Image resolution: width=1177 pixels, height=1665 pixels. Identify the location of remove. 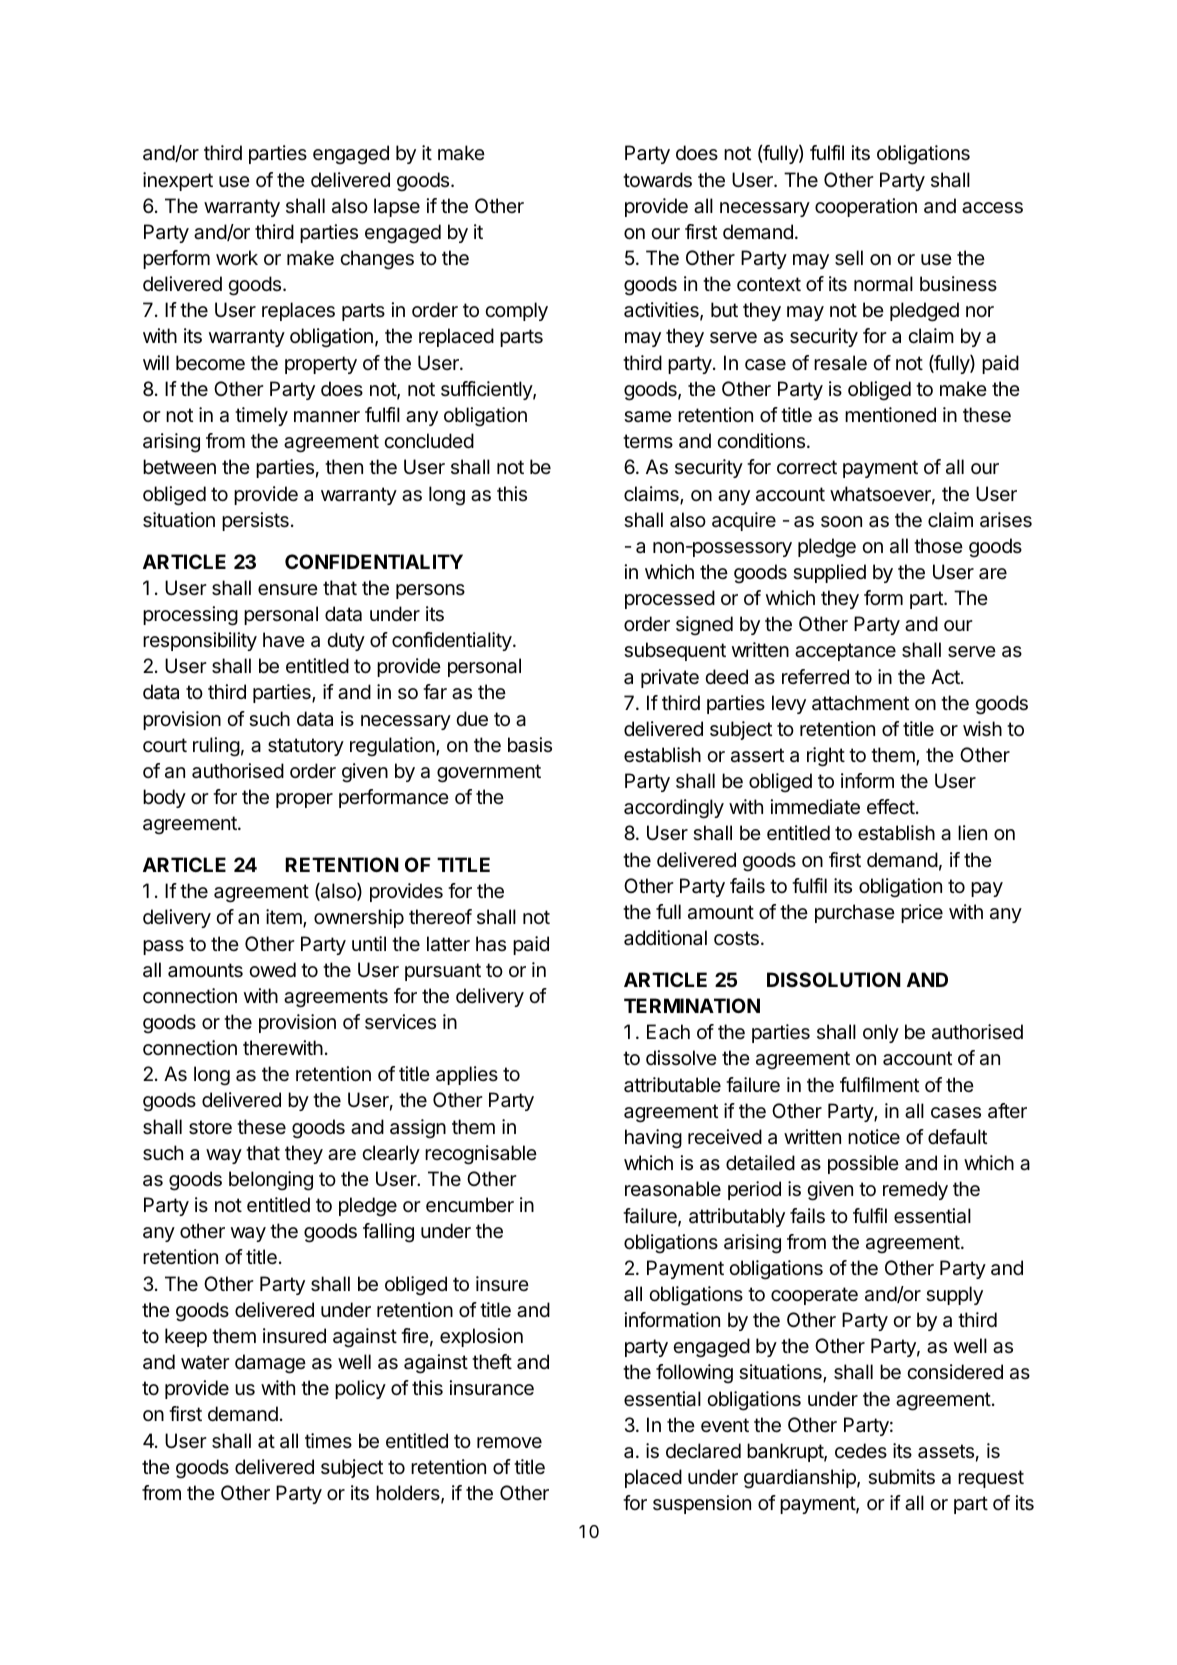
(509, 1443).
